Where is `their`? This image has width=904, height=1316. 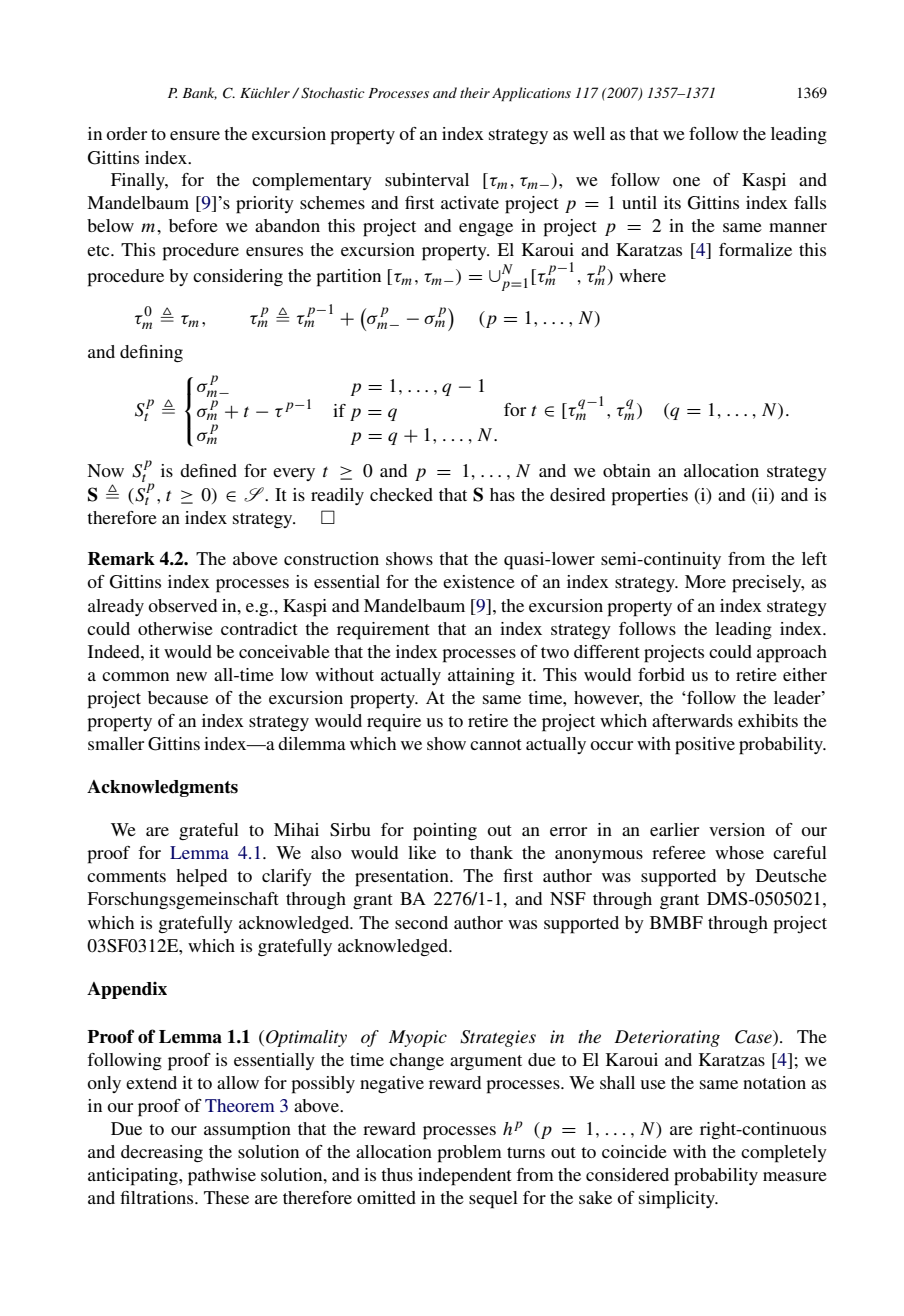 their is located at coordinates (475, 92).
